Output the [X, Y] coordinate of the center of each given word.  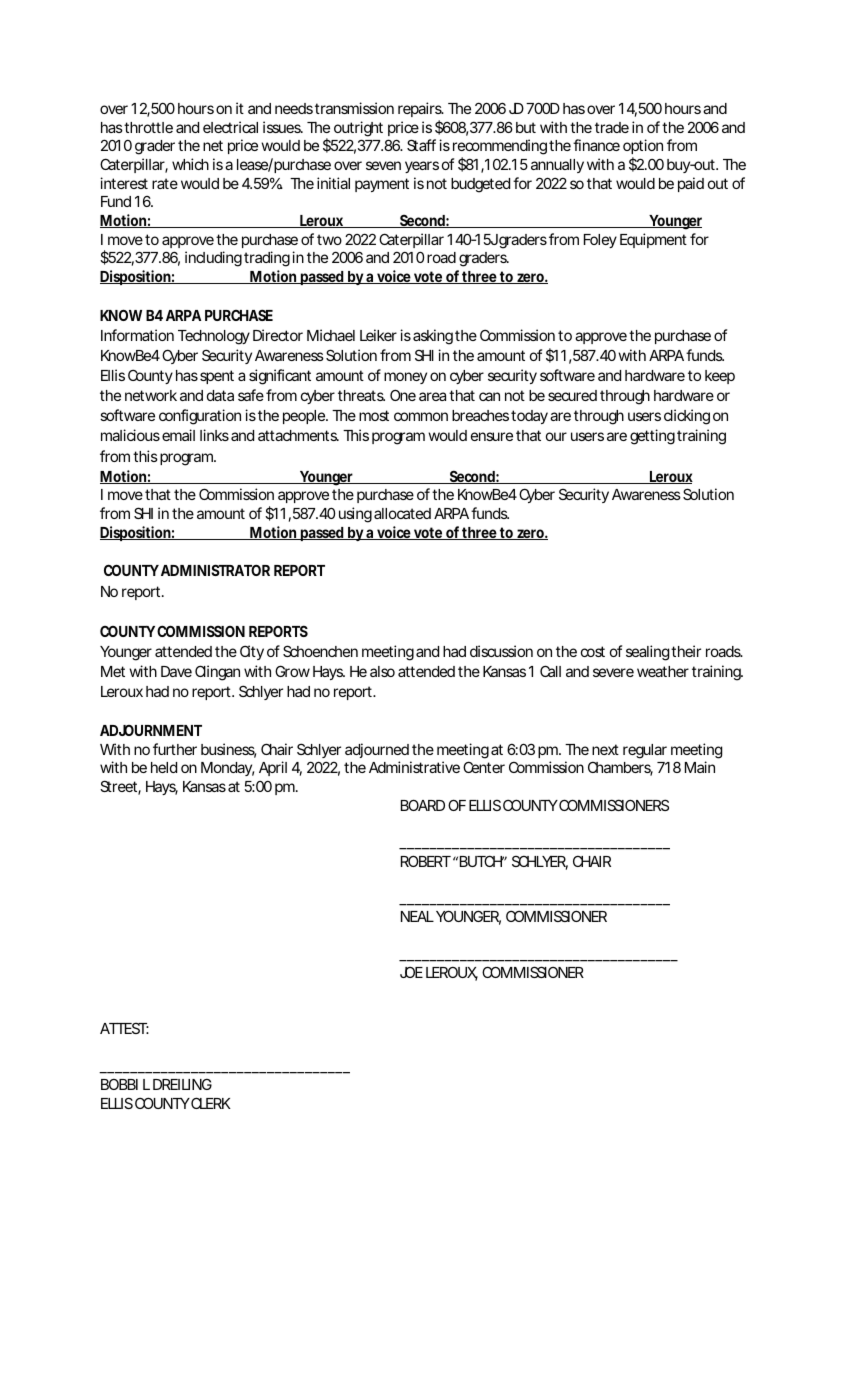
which [190, 164]
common [421, 416]
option [643, 148]
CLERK [210, 1103]
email [178, 435]
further [175, 749]
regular [645, 751]
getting [652, 437]
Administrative [414, 767]
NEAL [417, 916]
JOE [411, 972]
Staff [421, 145]
